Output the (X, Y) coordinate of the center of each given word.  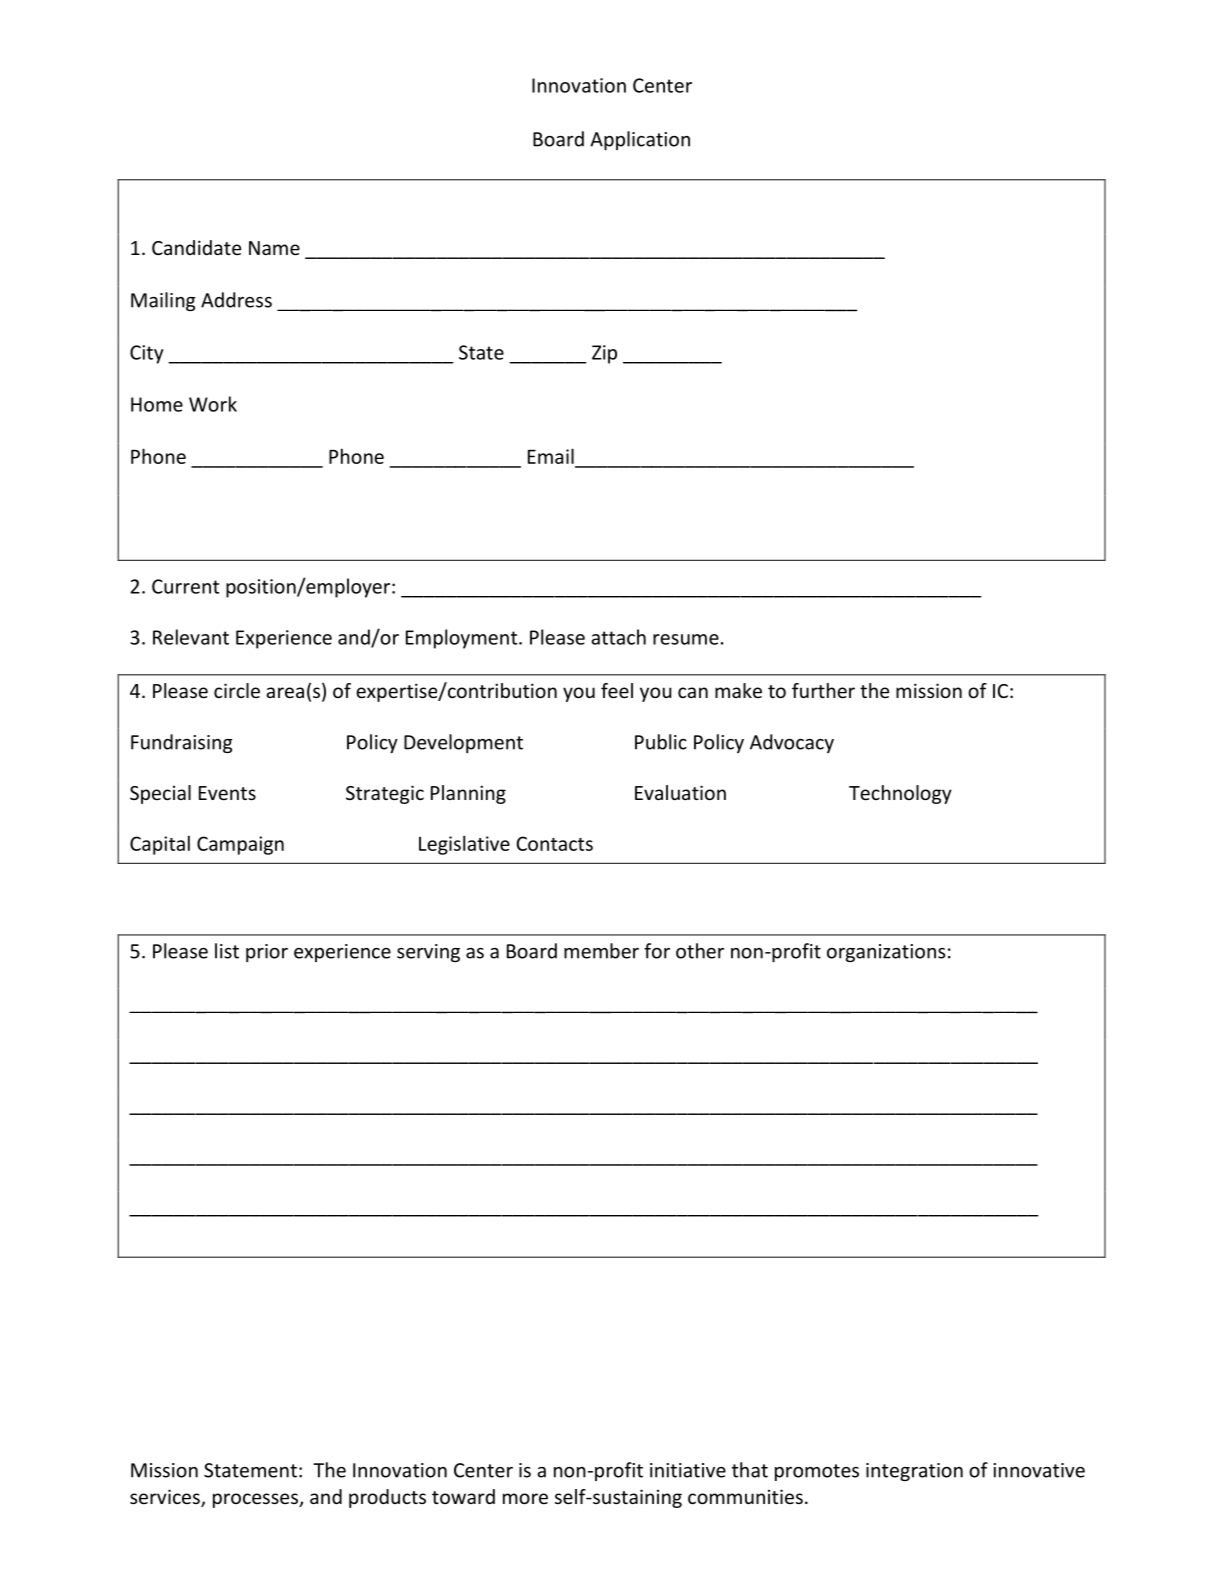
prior (267, 953)
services (166, 1498)
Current (185, 586)
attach (618, 637)
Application (640, 140)
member (601, 951)
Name (274, 248)
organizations (886, 953)
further (823, 690)
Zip (604, 354)
